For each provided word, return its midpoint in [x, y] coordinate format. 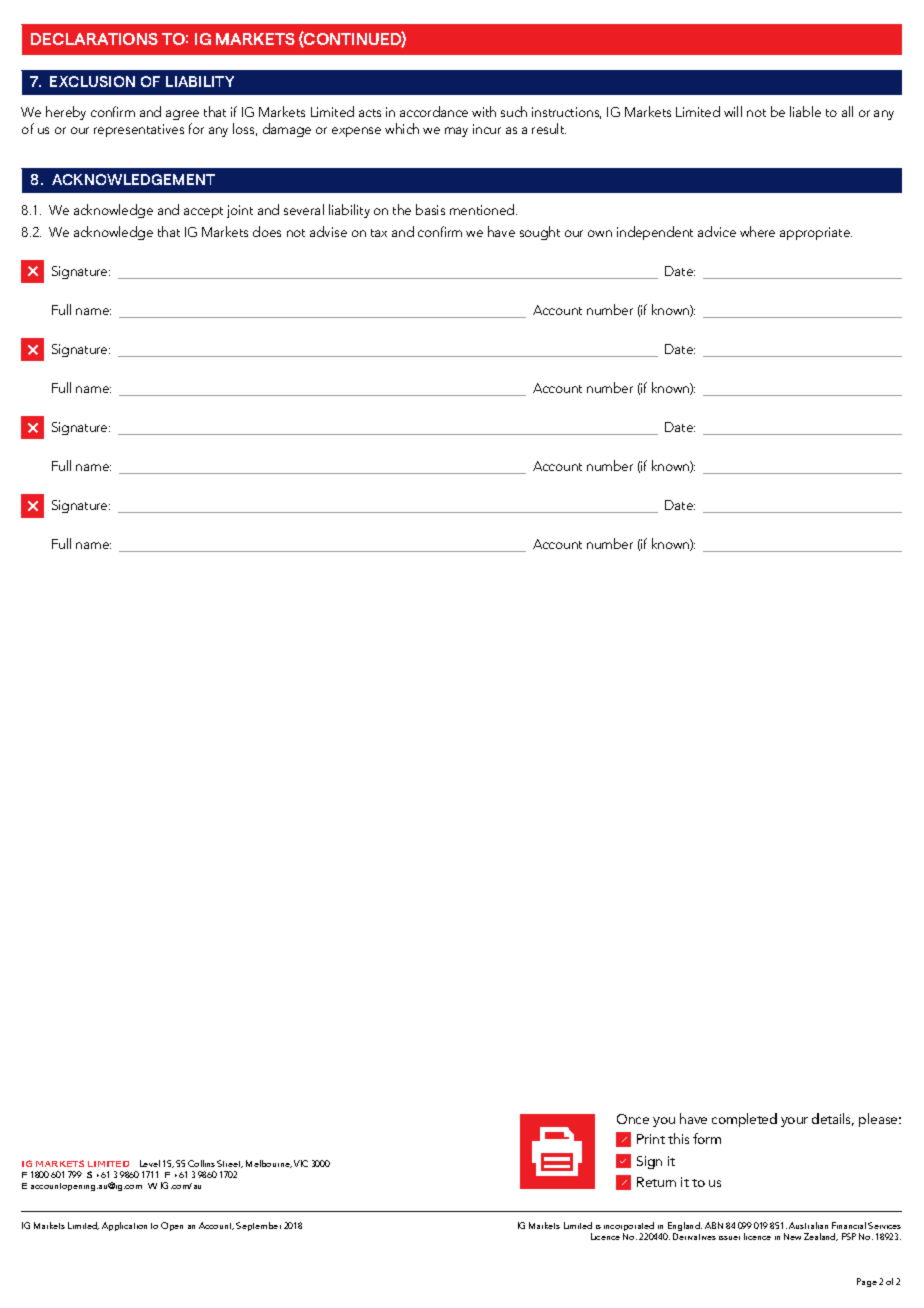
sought [540, 233]
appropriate [816, 233]
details [833, 1119]
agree [182, 115]
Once [633, 1119]
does [267, 231]
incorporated [630, 1228]
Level [150, 1163]
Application [124, 1226]
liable [805, 111]
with [484, 111]
